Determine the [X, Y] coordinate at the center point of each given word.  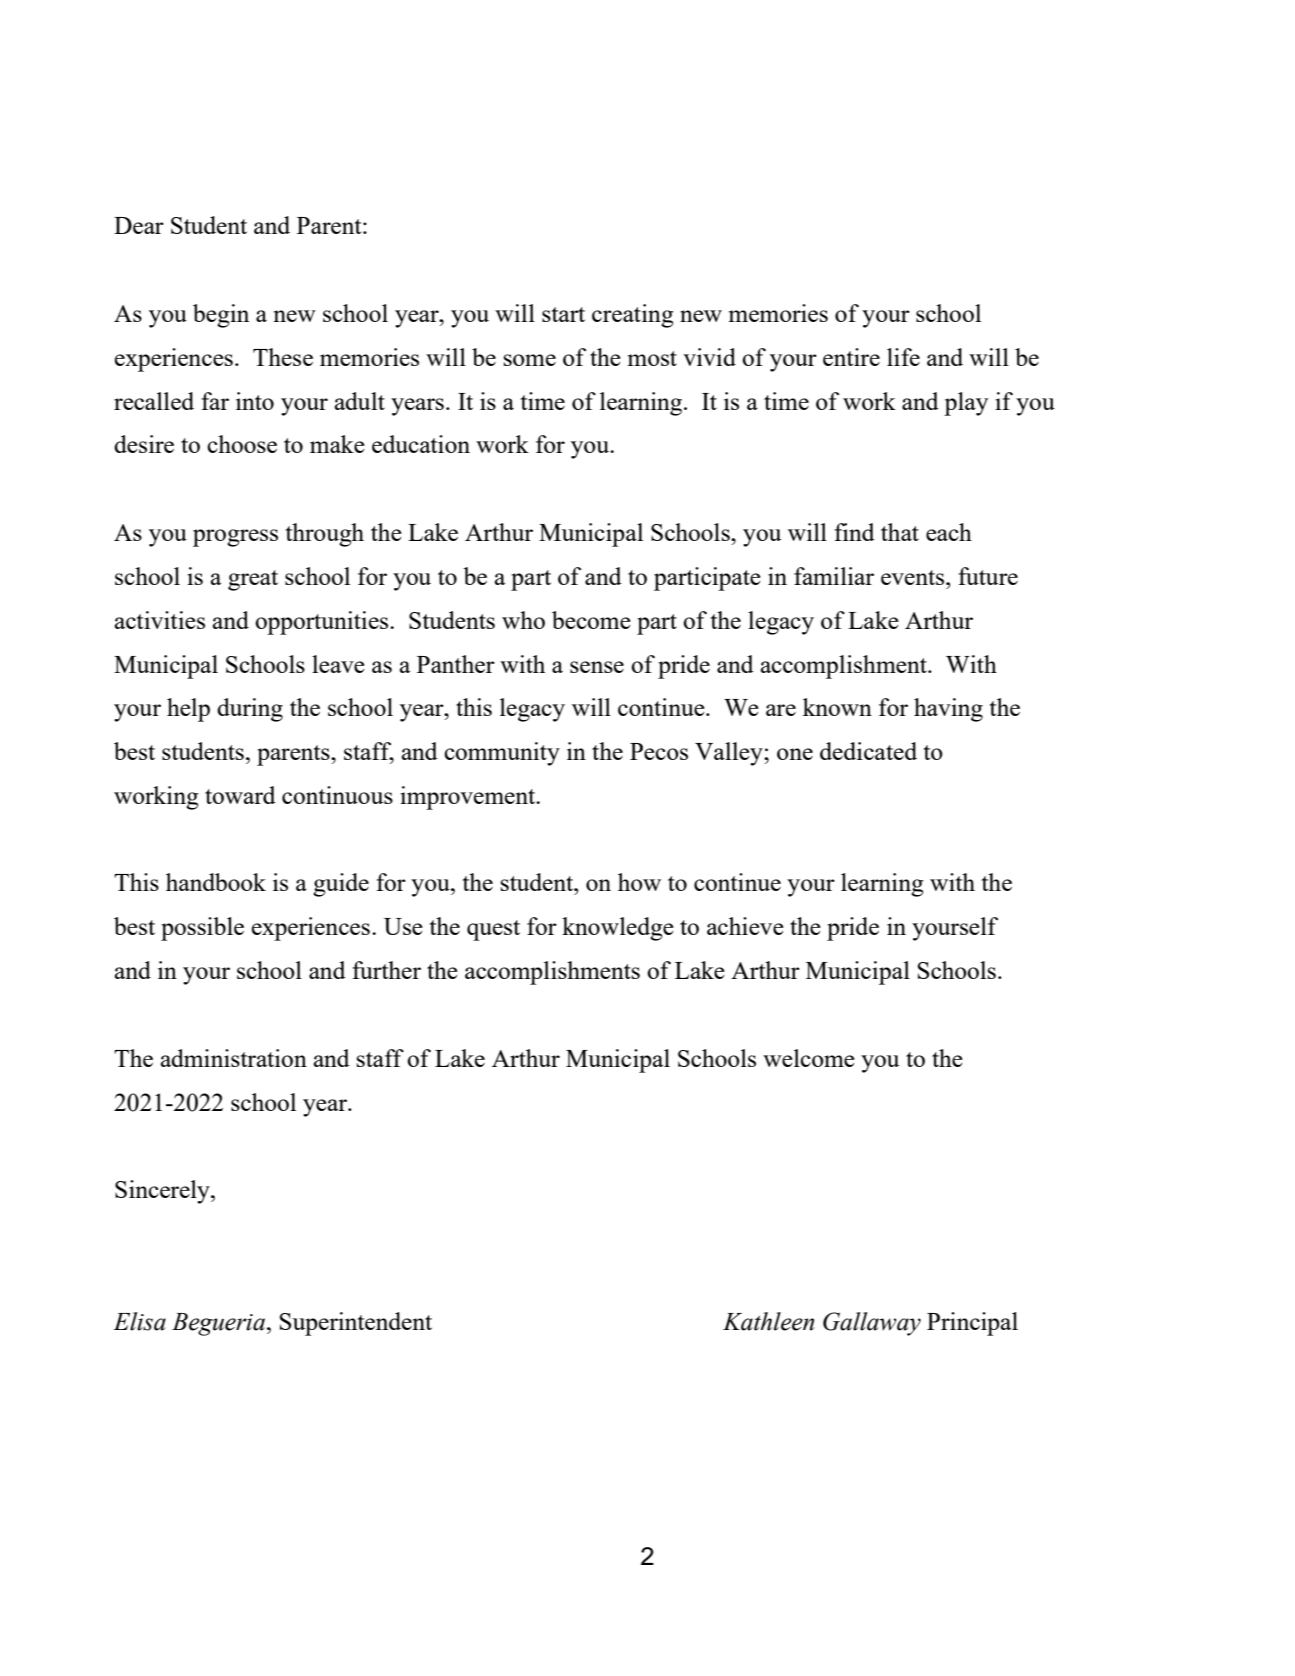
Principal [972, 1324]
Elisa [139, 1321]
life [903, 357]
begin [221, 316]
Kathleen [768, 1321]
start [563, 314]
